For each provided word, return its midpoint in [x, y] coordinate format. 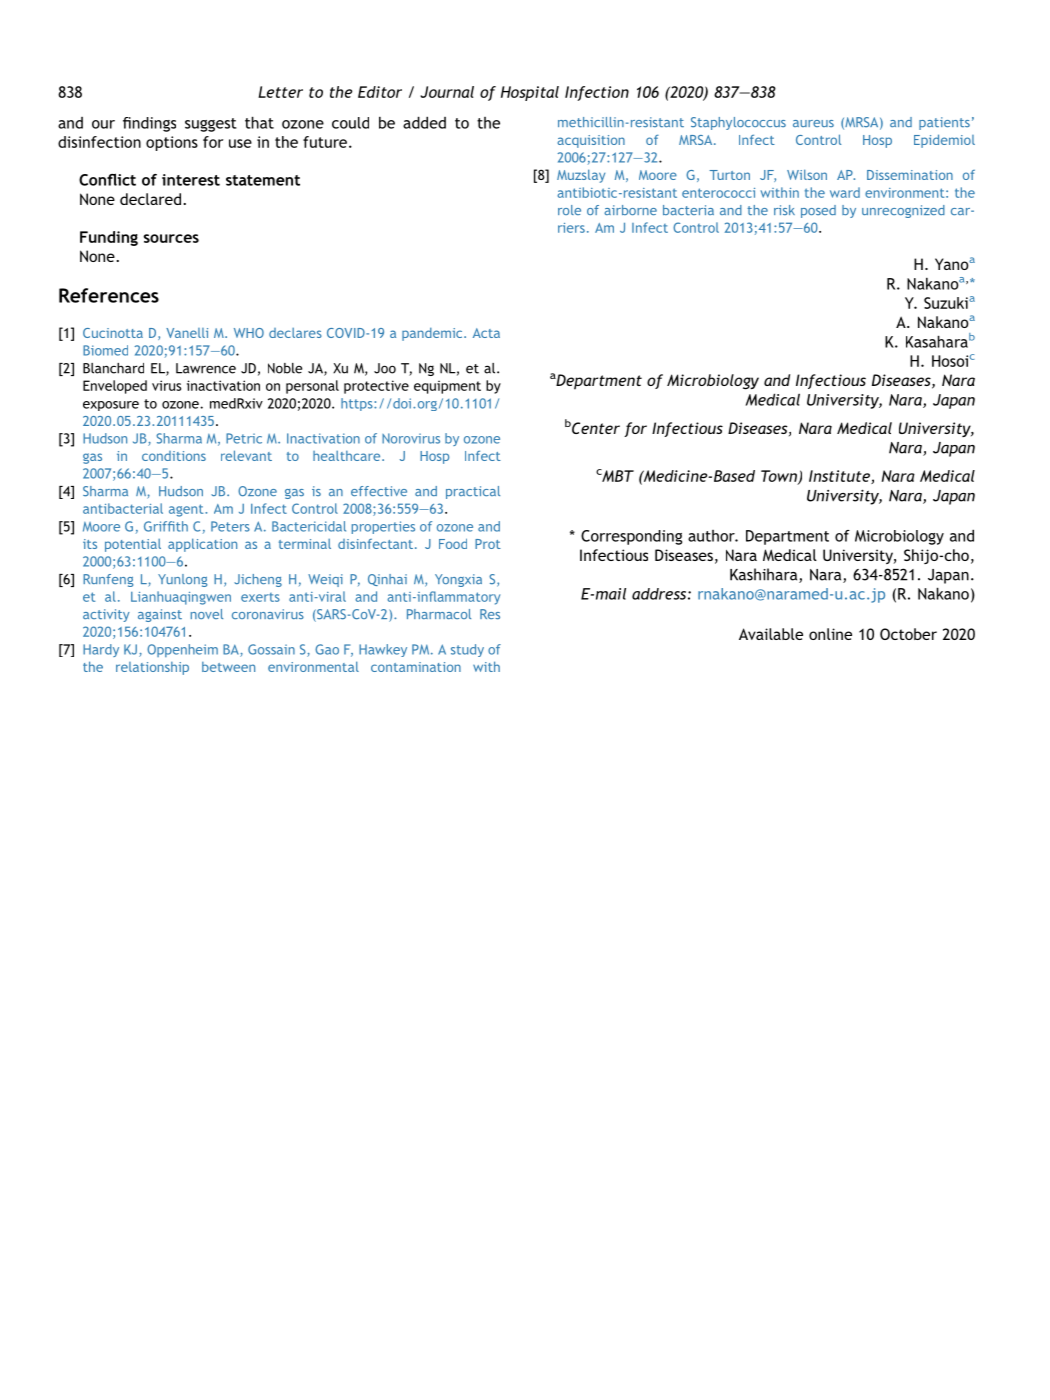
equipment [447, 387]
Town [780, 477]
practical [473, 492]
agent [187, 510]
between [228, 667]
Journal [447, 92]
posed [818, 211]
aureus [813, 123]
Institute [840, 477]
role [569, 210]
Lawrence [206, 368]
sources [171, 238]
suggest [211, 125]
